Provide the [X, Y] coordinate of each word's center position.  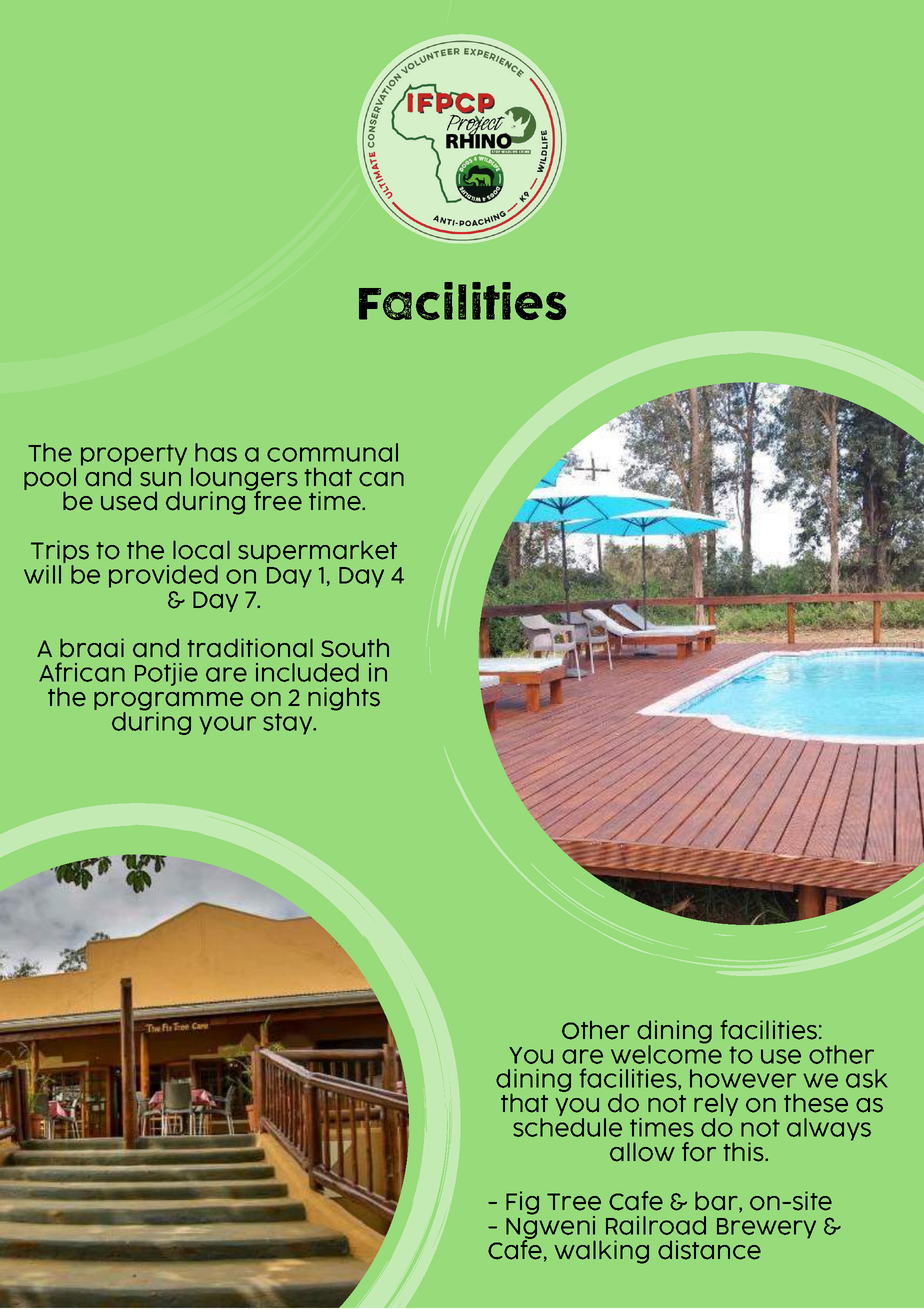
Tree [574, 1202]
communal [332, 452]
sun [160, 479]
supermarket [317, 551]
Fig [522, 1203]
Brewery [766, 1228]
